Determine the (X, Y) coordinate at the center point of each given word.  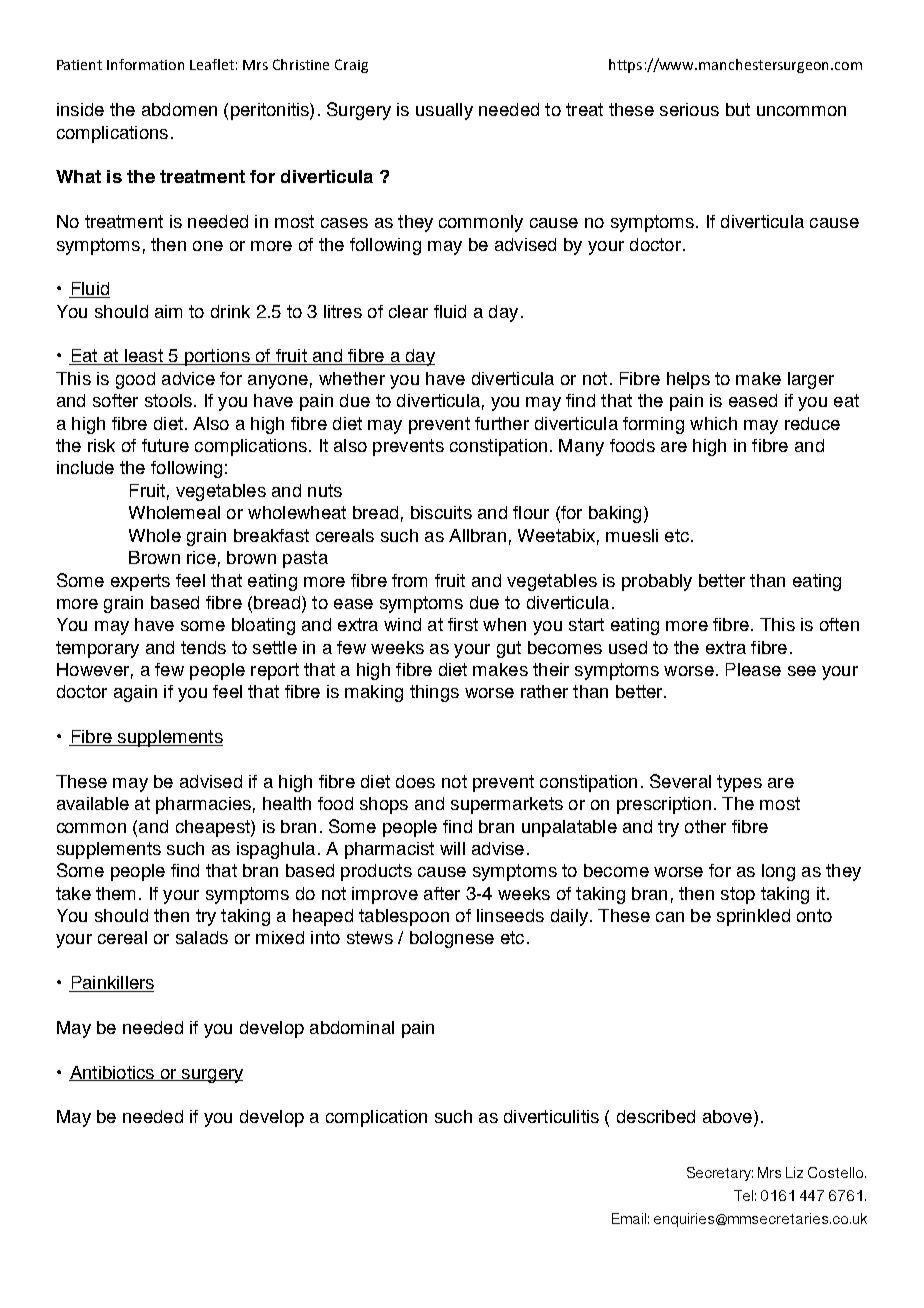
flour (531, 512)
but (738, 109)
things (434, 693)
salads (202, 937)
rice (201, 557)
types (739, 783)
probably (657, 582)
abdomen (179, 109)
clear (408, 311)
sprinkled (753, 917)
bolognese (452, 939)
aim (168, 311)
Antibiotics (112, 1073)
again (135, 693)
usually (444, 111)
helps (688, 380)
